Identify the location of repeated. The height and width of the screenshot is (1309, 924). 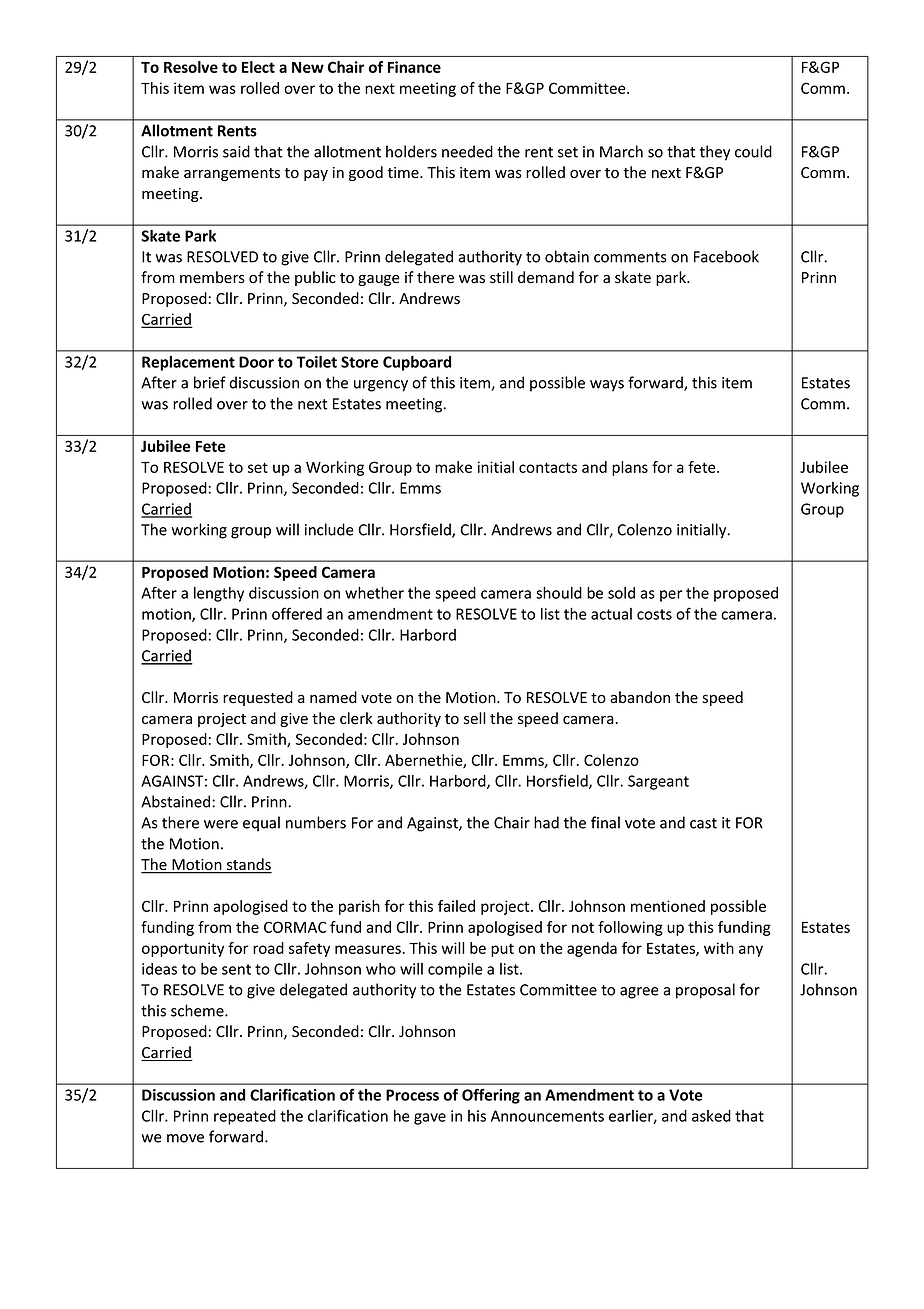
(245, 1117).
